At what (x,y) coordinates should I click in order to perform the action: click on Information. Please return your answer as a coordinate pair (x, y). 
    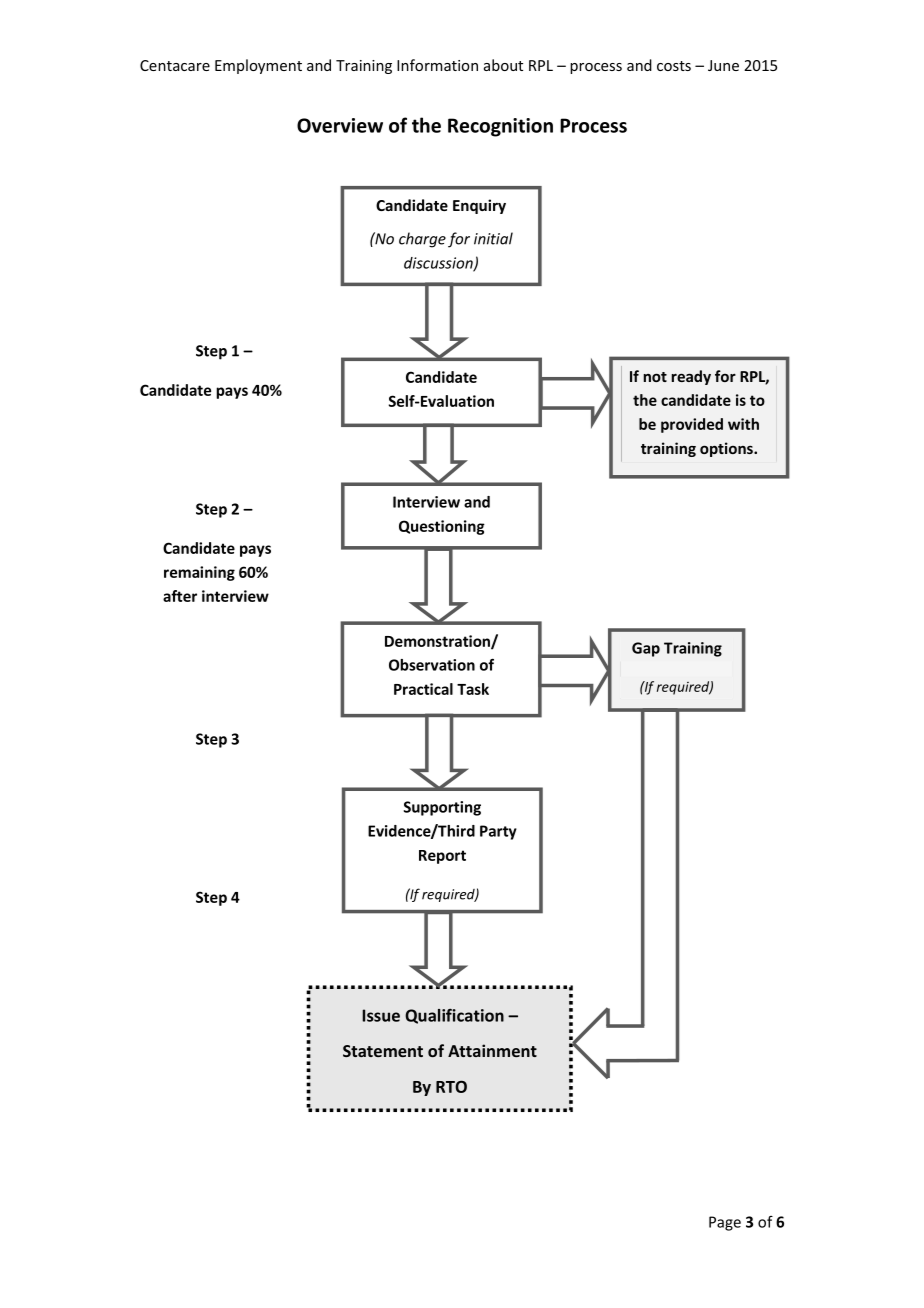
    Looking at the image, I should click on (437, 65).
